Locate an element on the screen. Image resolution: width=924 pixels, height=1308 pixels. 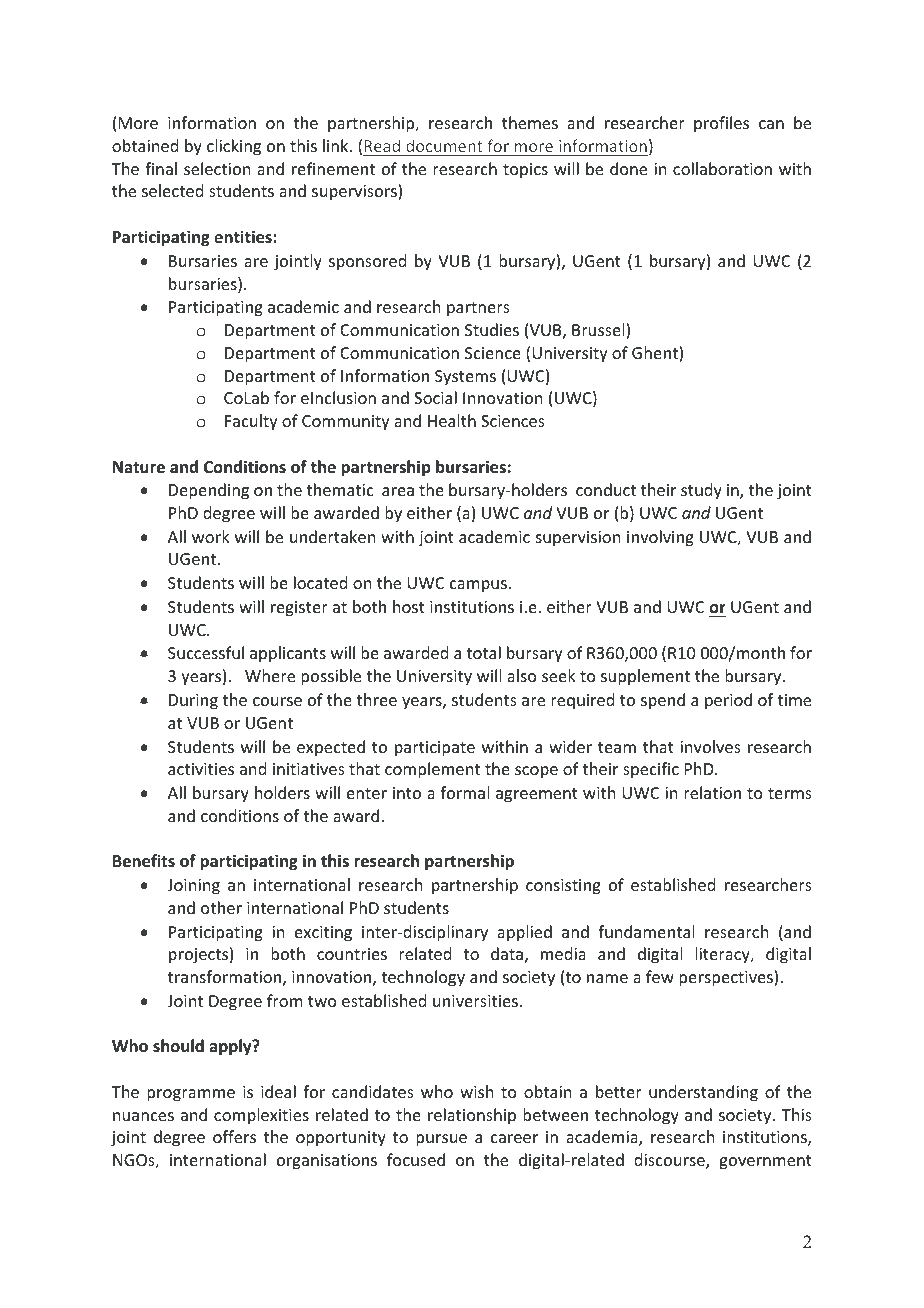
total is located at coordinates (483, 652).
